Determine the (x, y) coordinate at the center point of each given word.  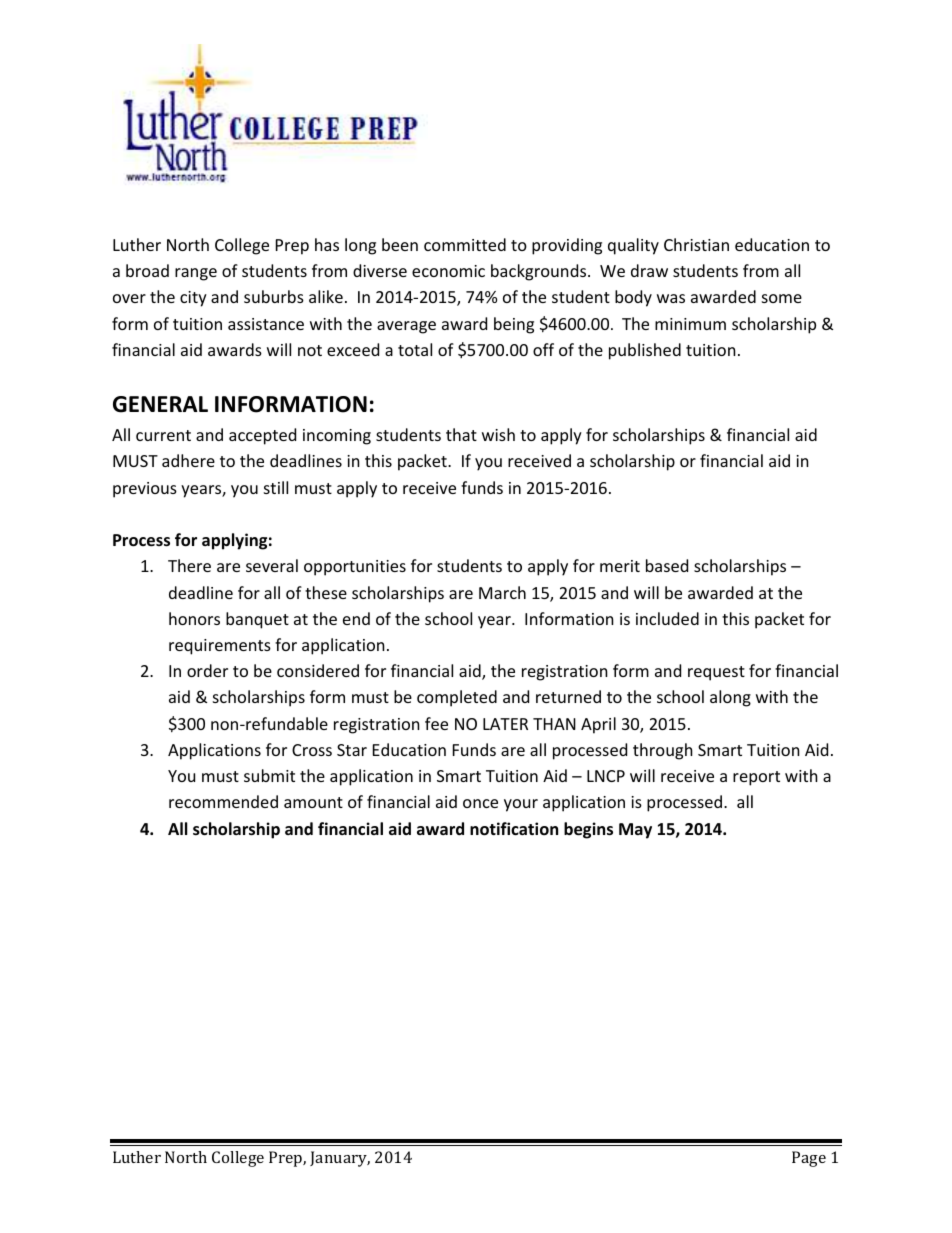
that (461, 434)
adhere (188, 460)
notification (514, 829)
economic (448, 271)
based (667, 565)
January (340, 1159)
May (635, 831)
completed (457, 698)
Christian (696, 244)
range (196, 274)
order (207, 670)
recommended (223, 801)
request (716, 673)
